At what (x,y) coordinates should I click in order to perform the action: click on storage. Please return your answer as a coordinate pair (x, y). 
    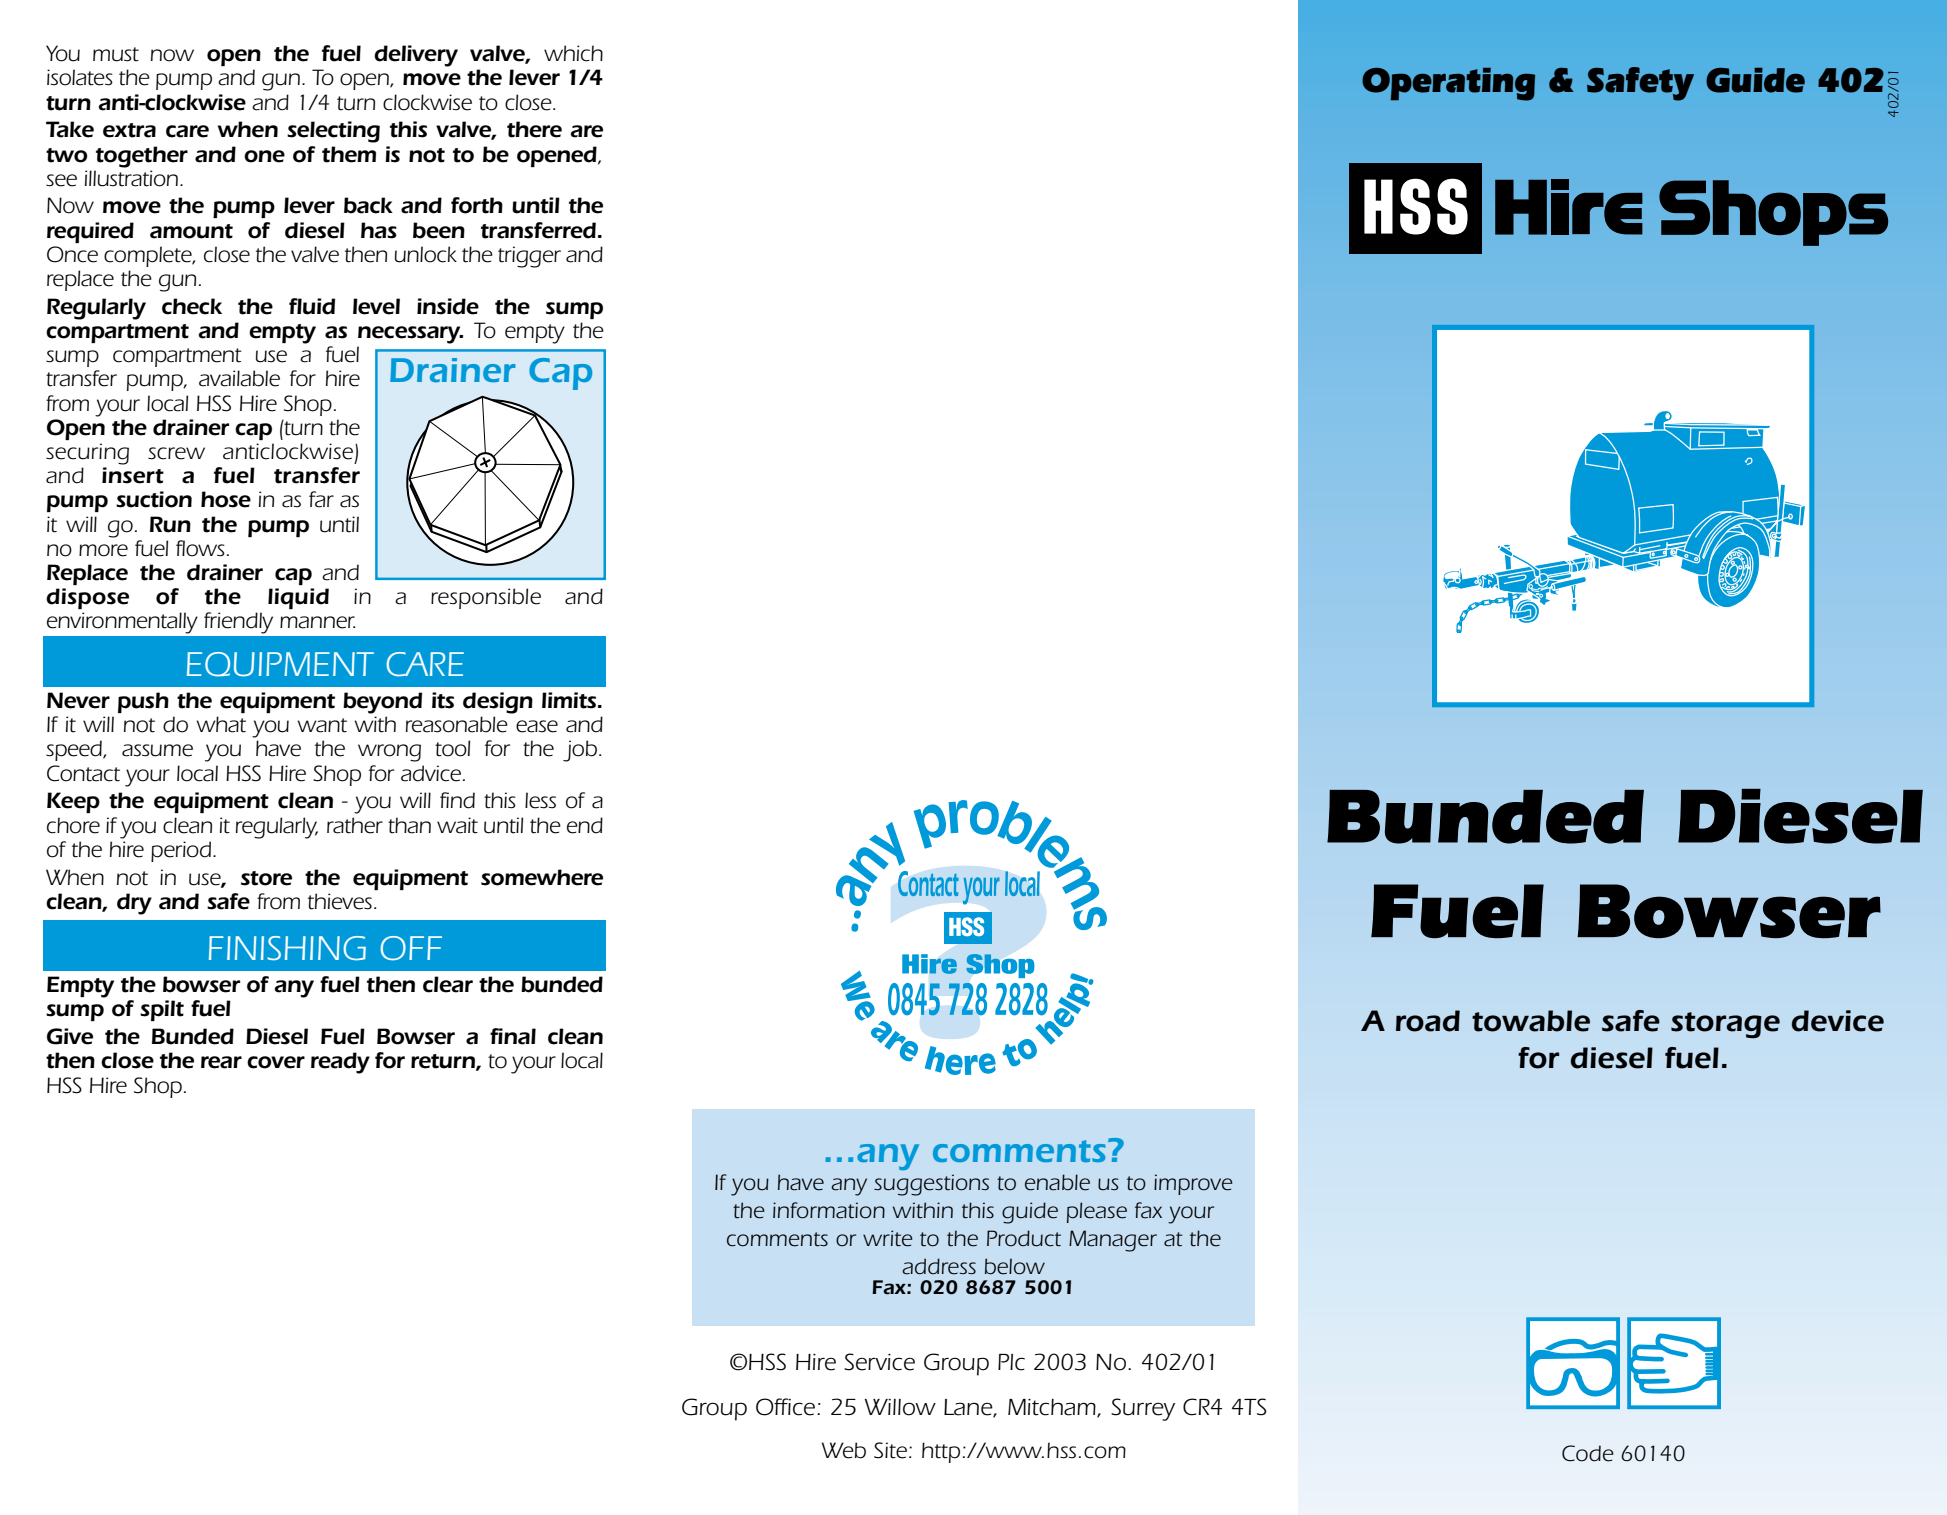
    Looking at the image, I should click on (1725, 1025).
